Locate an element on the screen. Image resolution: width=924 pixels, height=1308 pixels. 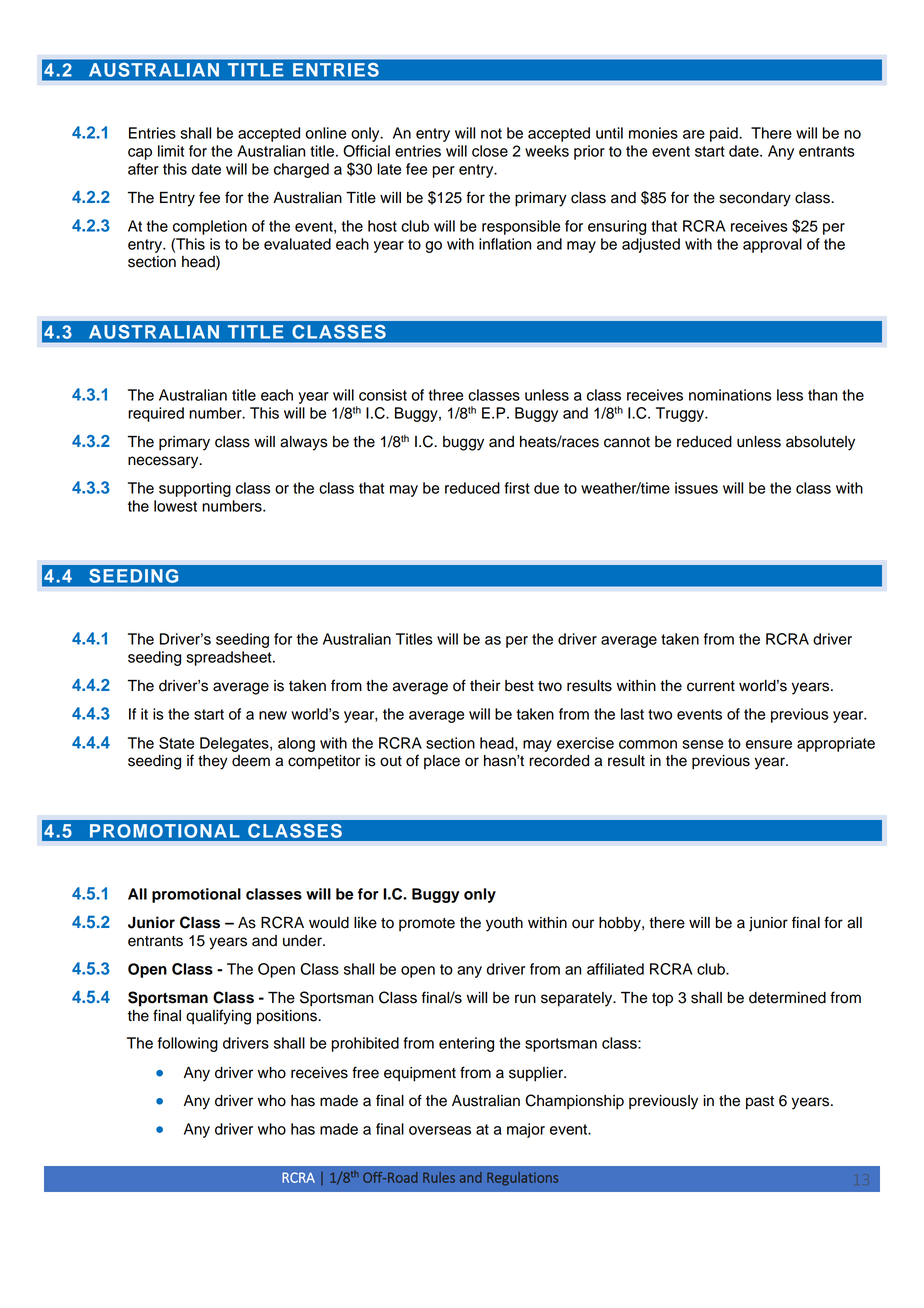
major is located at coordinates (526, 1130).
